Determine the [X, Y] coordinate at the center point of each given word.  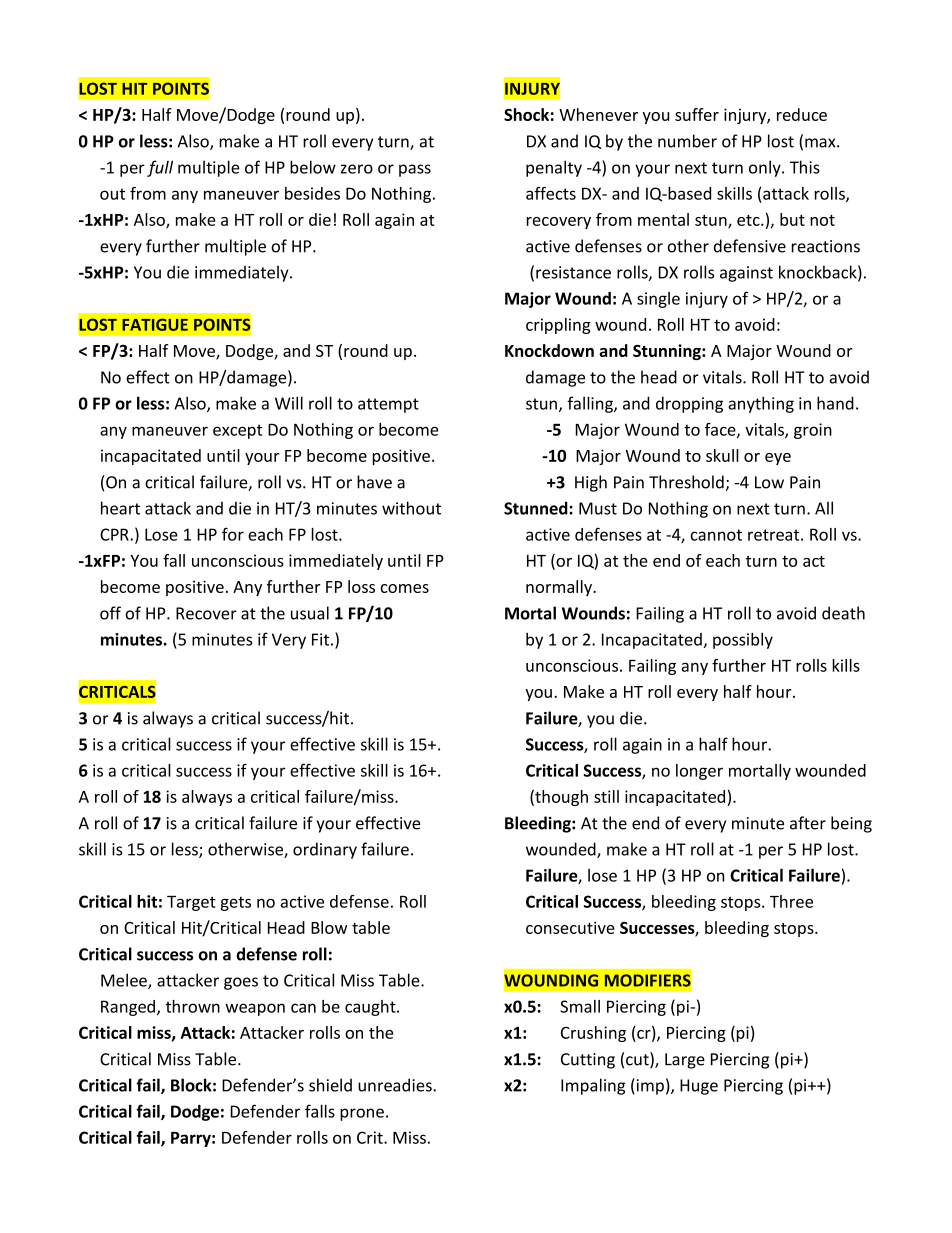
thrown [193, 1006]
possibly [743, 640]
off [110, 613]
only [766, 168]
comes [404, 588]
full [160, 168]
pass [415, 170]
